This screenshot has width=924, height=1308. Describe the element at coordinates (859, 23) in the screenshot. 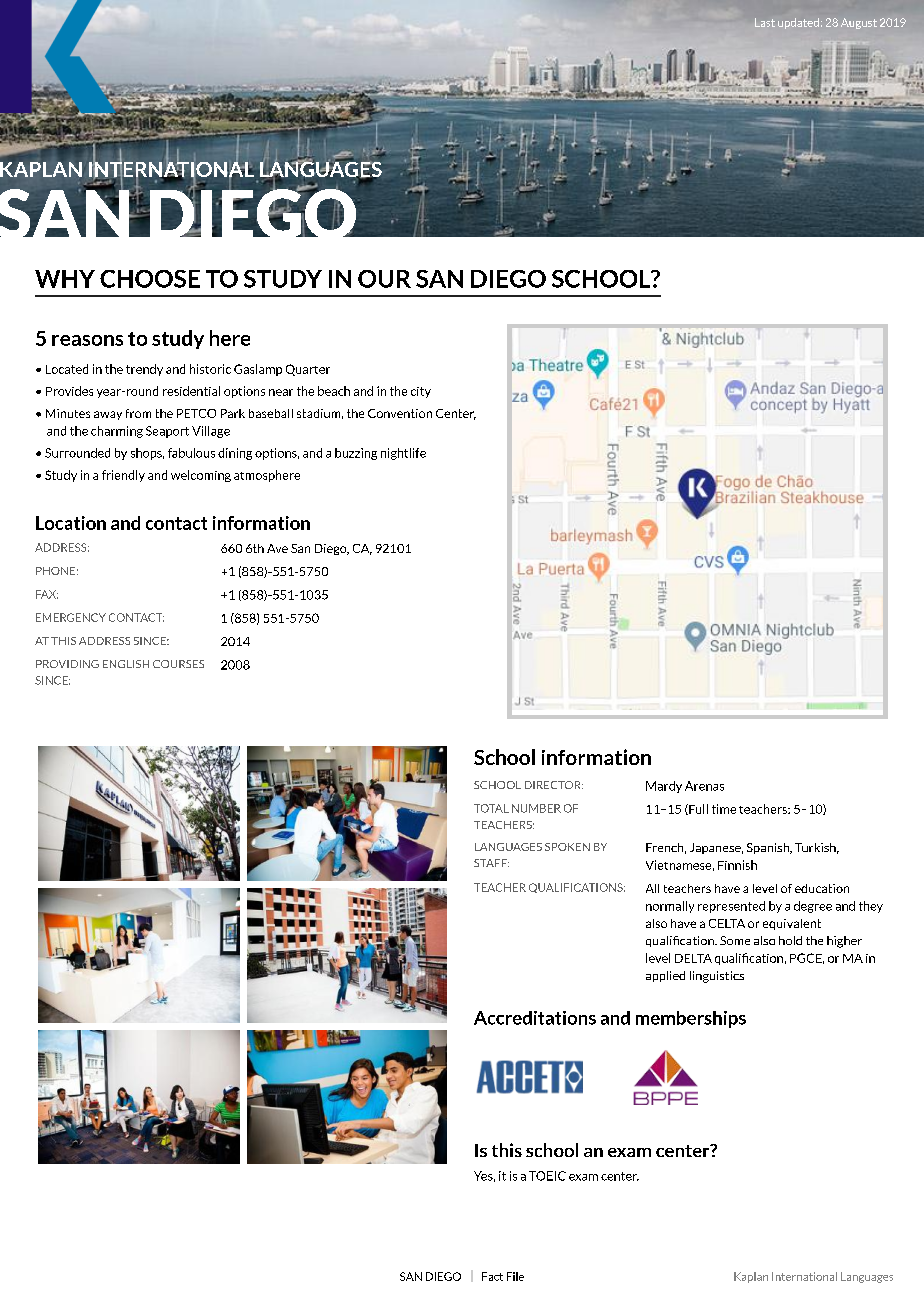

I see `August` at that location.
